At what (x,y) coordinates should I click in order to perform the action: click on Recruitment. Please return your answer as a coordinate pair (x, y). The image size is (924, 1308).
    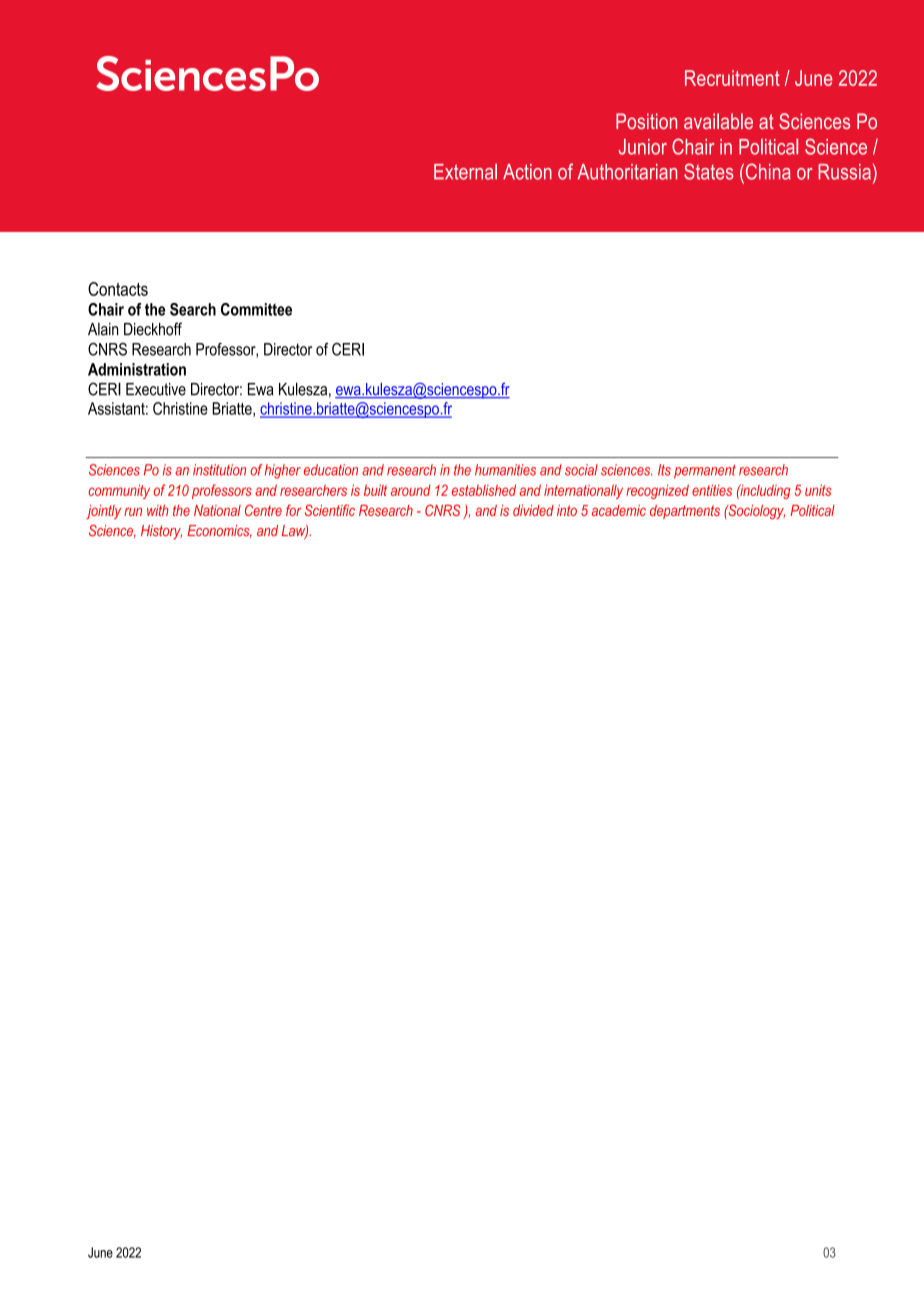
    Looking at the image, I should click on (732, 78).
